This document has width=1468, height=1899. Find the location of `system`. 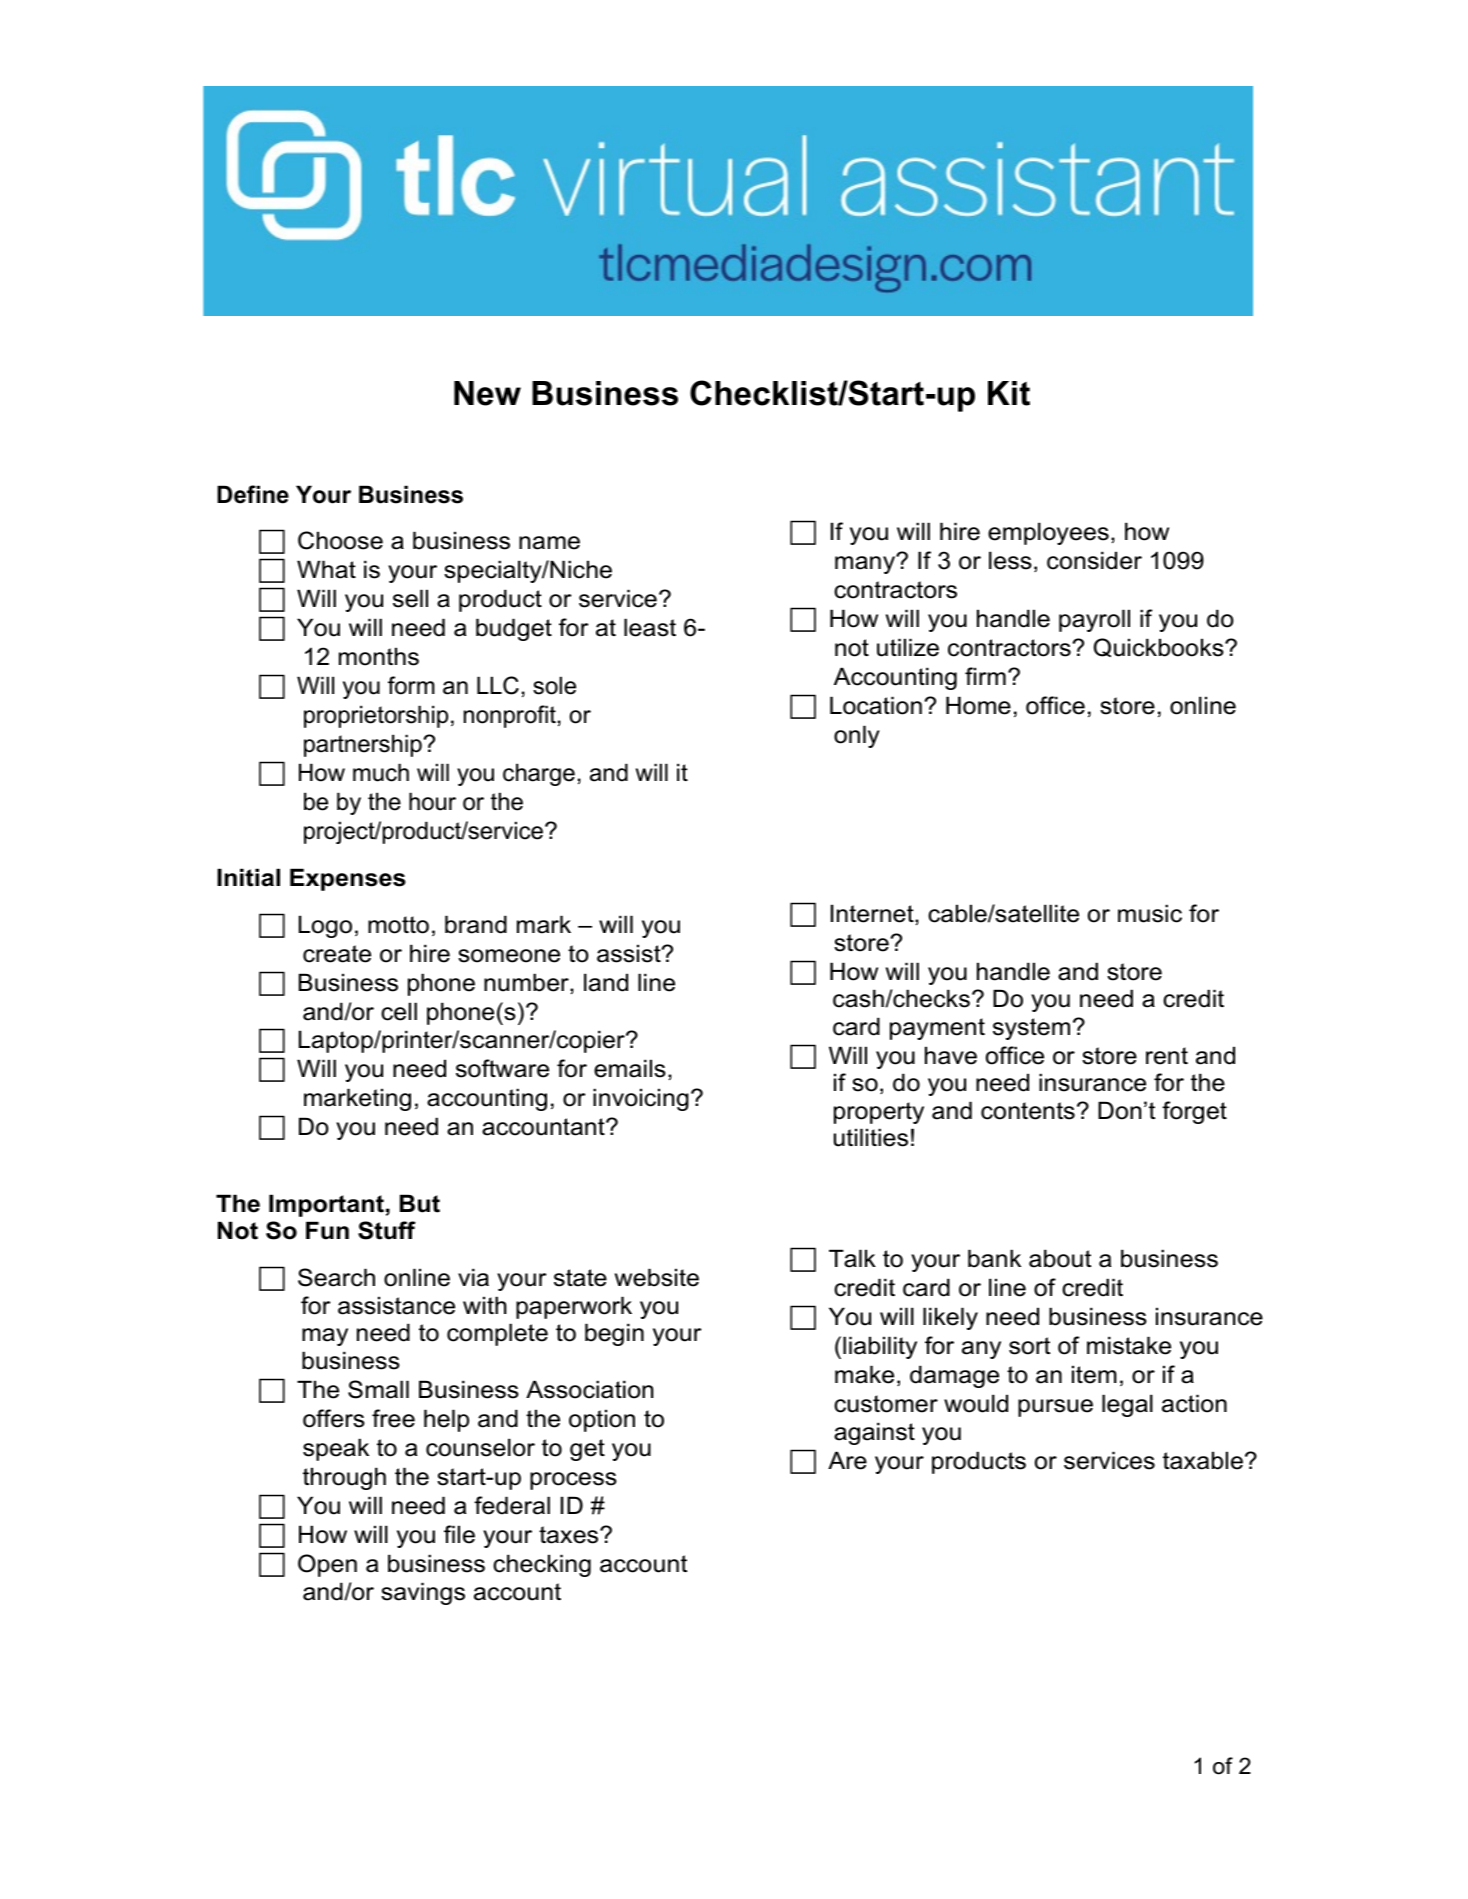

system is located at coordinates (1031, 1029).
